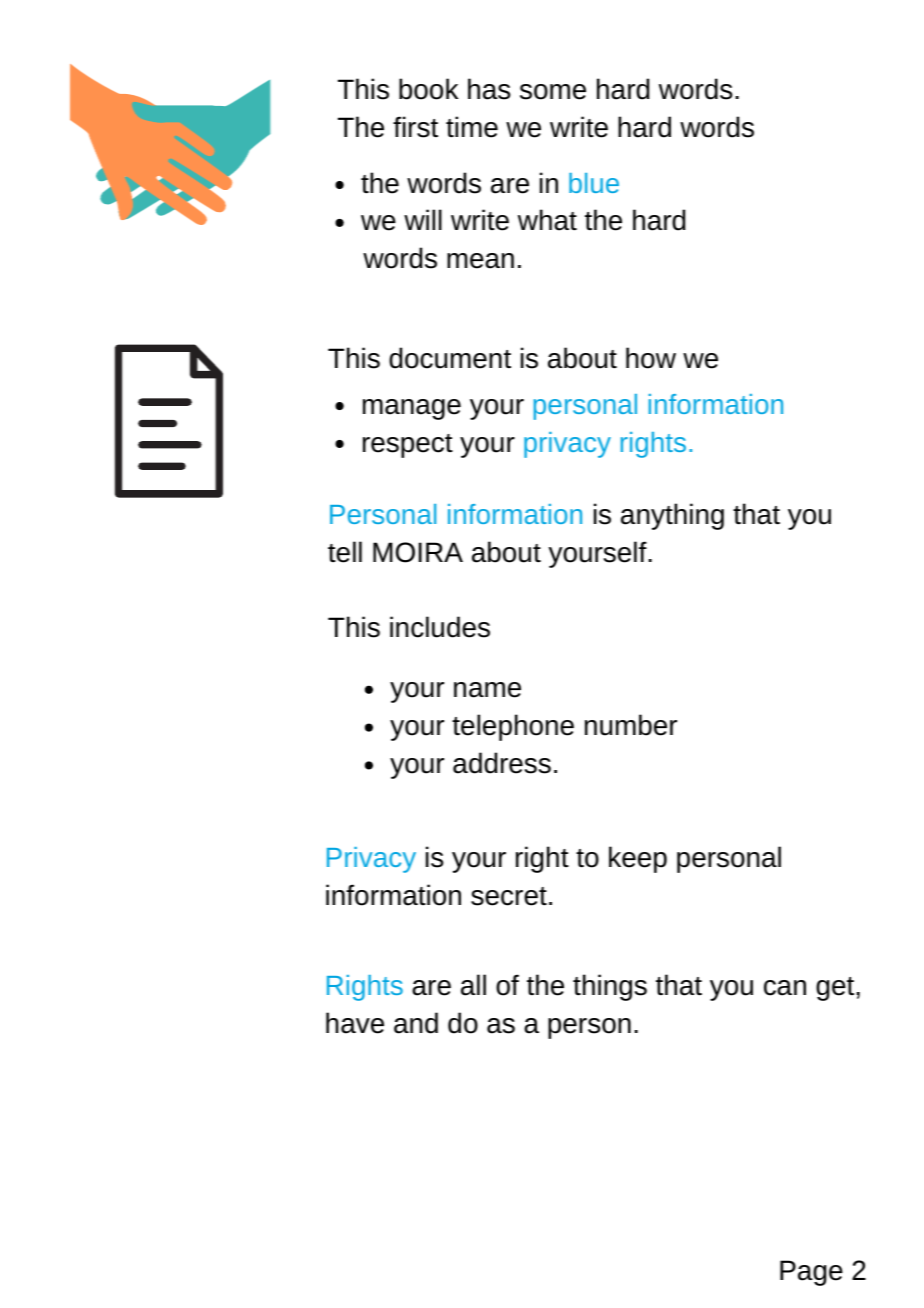  Describe the element at coordinates (416, 1023) in the page. I see `and` at that location.
